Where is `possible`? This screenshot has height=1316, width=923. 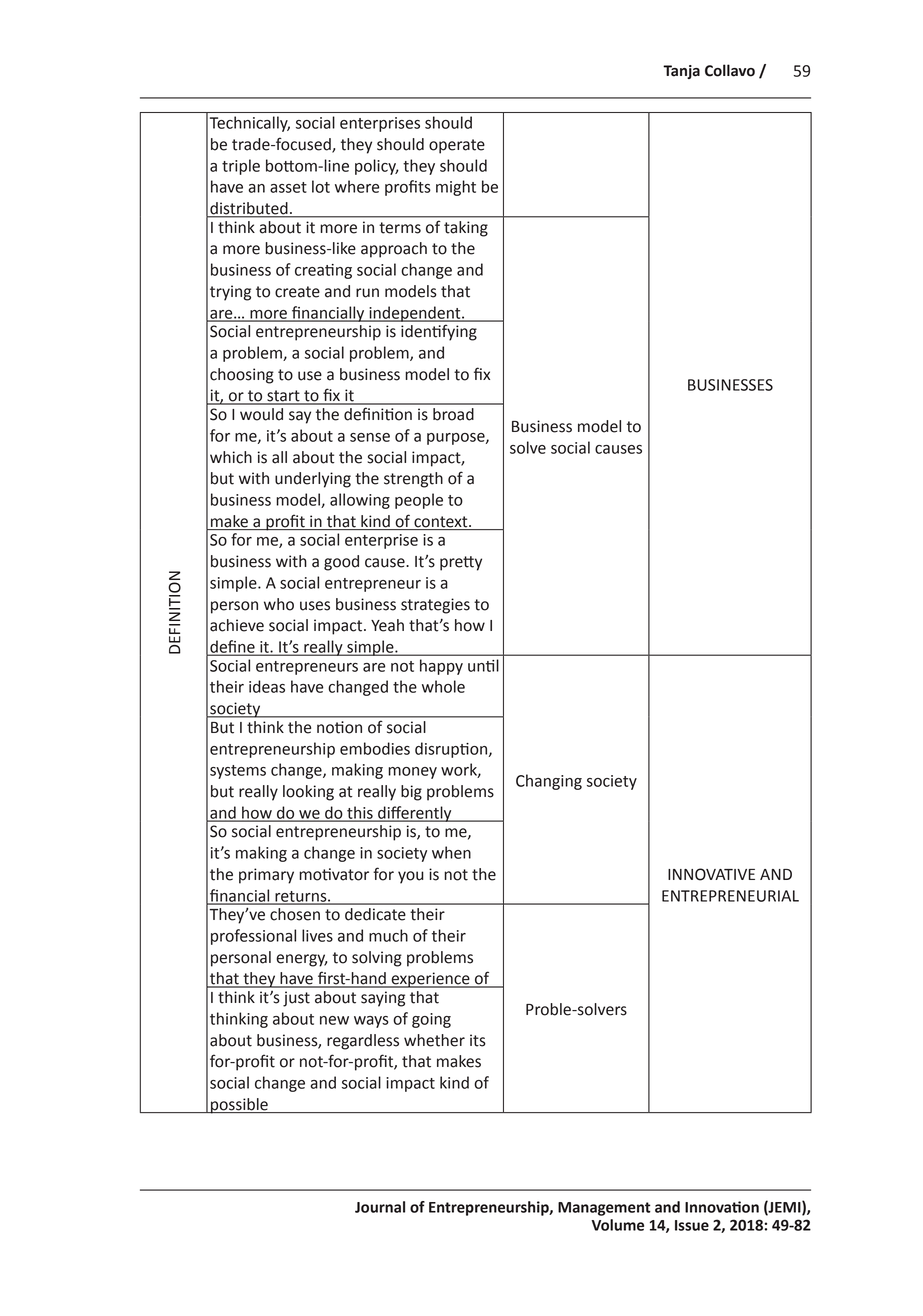
possible is located at coordinates (239, 1106).
